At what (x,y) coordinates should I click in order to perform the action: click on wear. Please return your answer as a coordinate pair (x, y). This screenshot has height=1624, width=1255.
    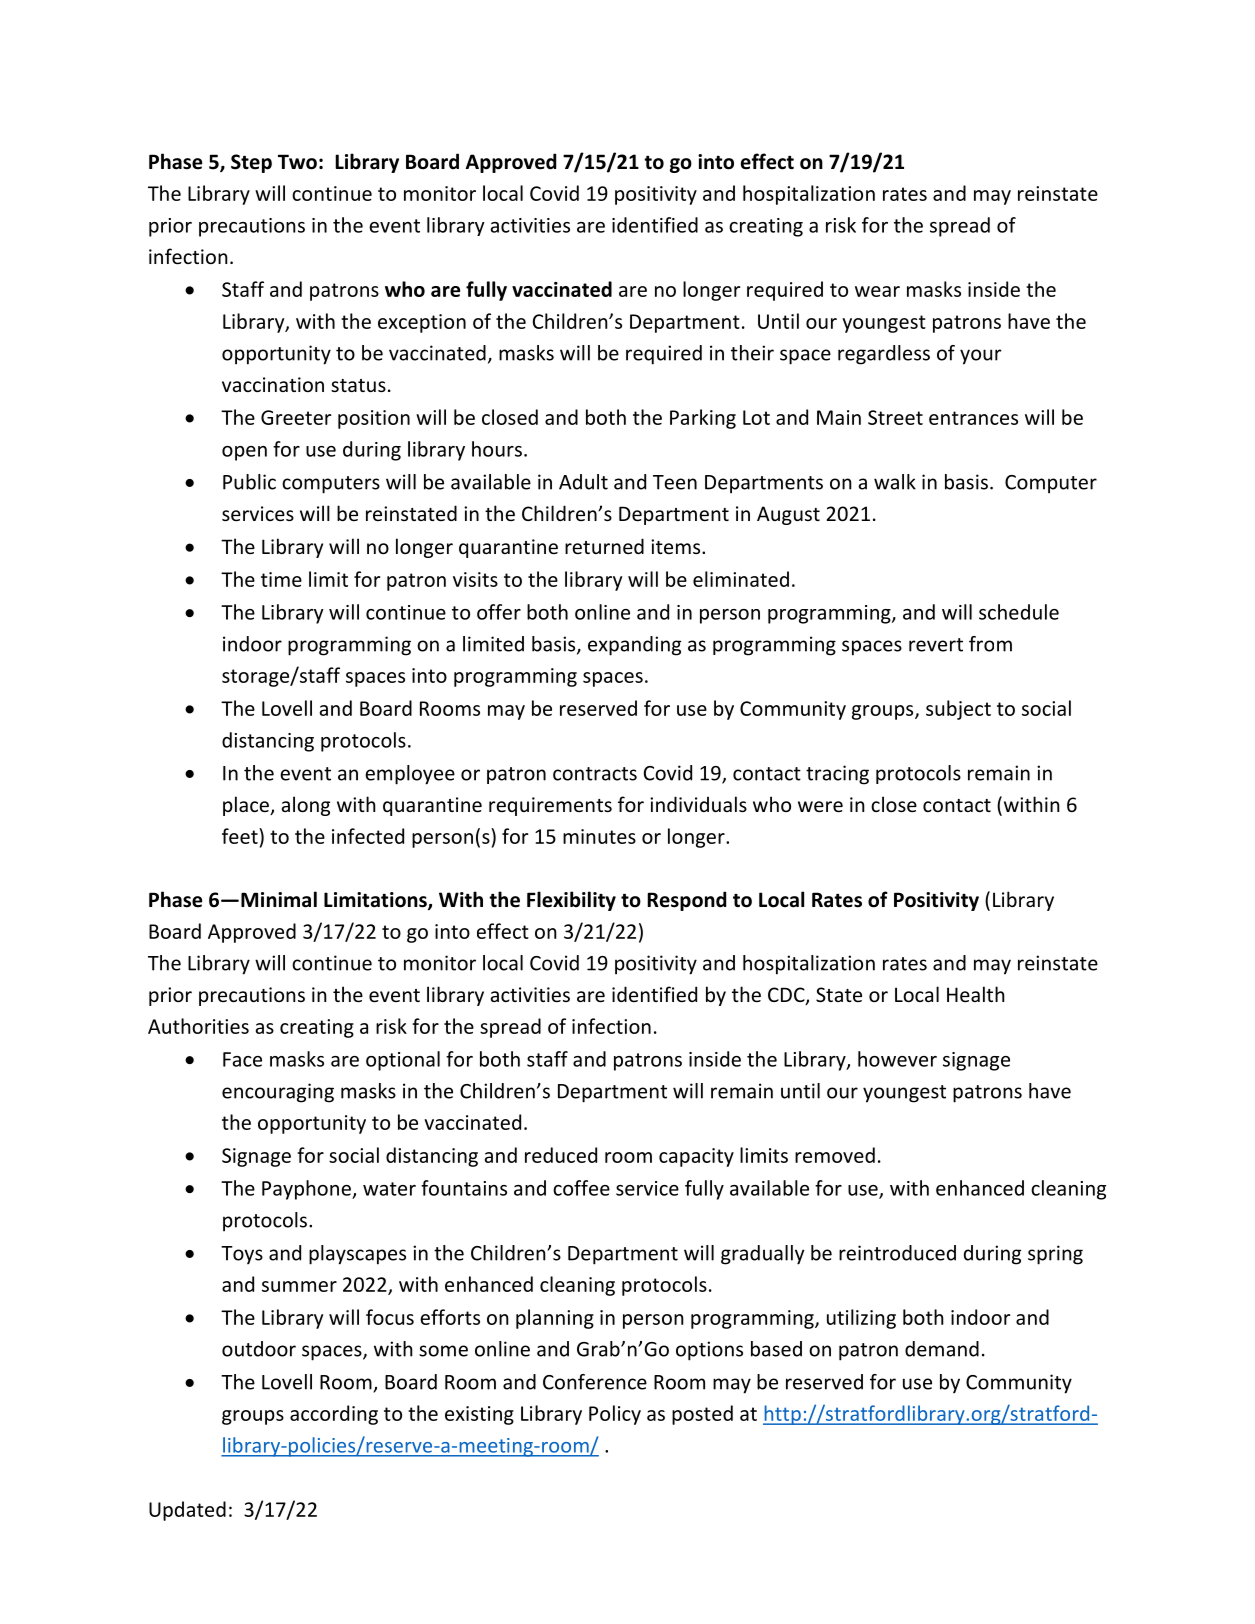
    Looking at the image, I should click on (877, 291).
